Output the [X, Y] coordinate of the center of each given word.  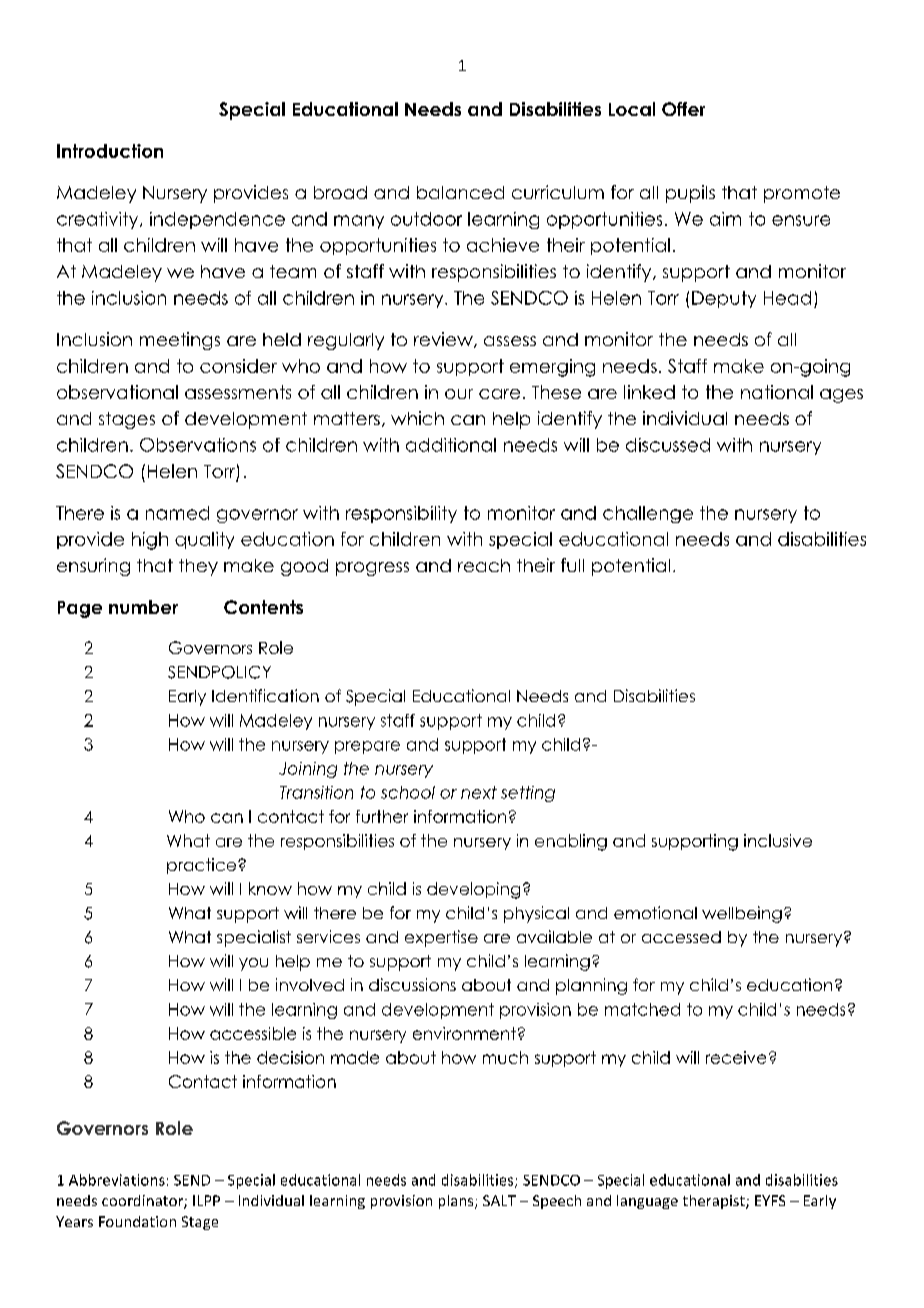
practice [203, 866]
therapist [715, 1202]
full [572, 565]
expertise [441, 938]
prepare [367, 747]
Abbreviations [117, 1180]
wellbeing [742, 914]
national [777, 392]
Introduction [110, 151]
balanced [460, 192]
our [459, 394]
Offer [683, 109]
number [143, 607]
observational [117, 392]
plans [457, 1202]
